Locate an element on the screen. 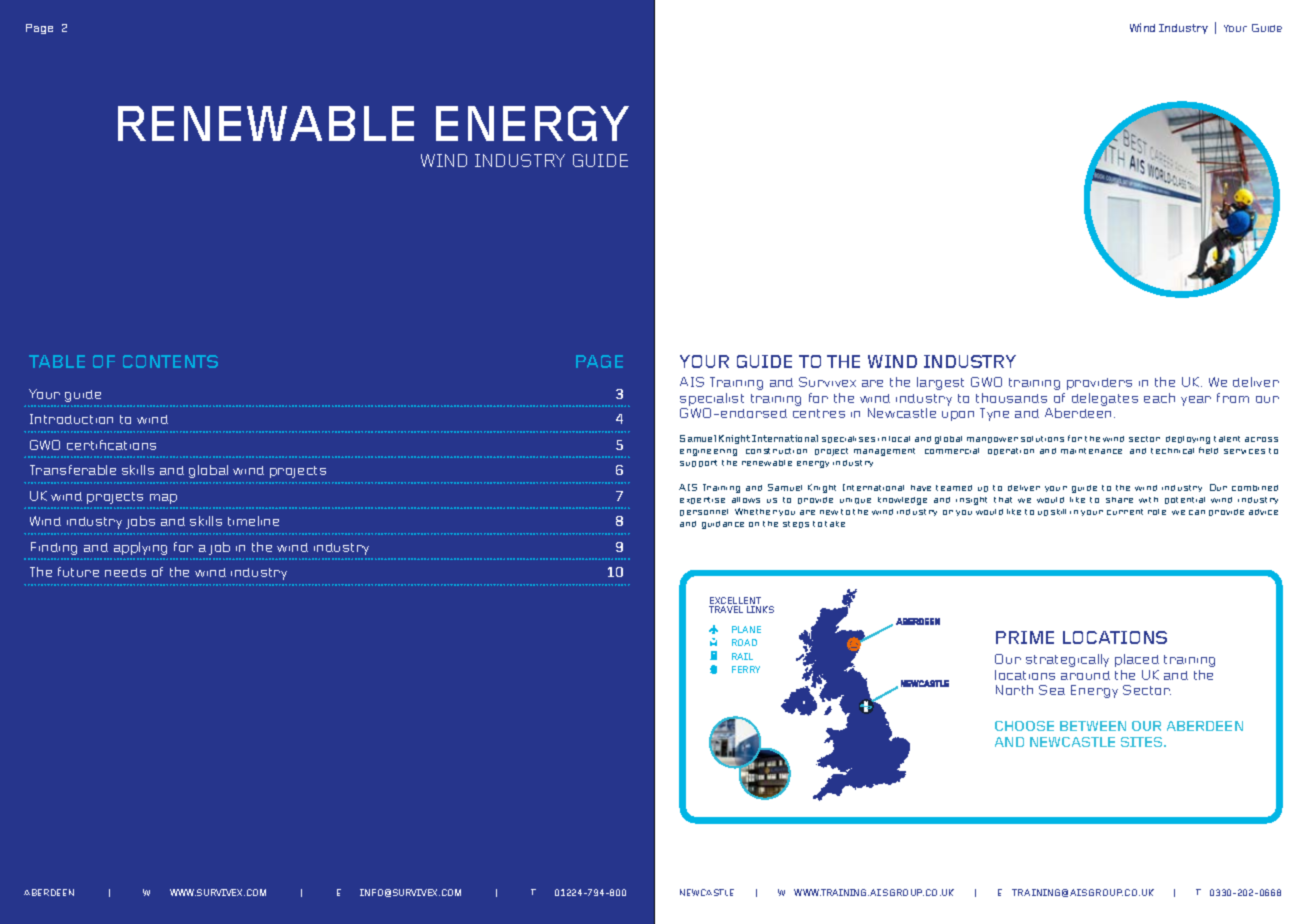  ROAD is located at coordinates (744, 642).
